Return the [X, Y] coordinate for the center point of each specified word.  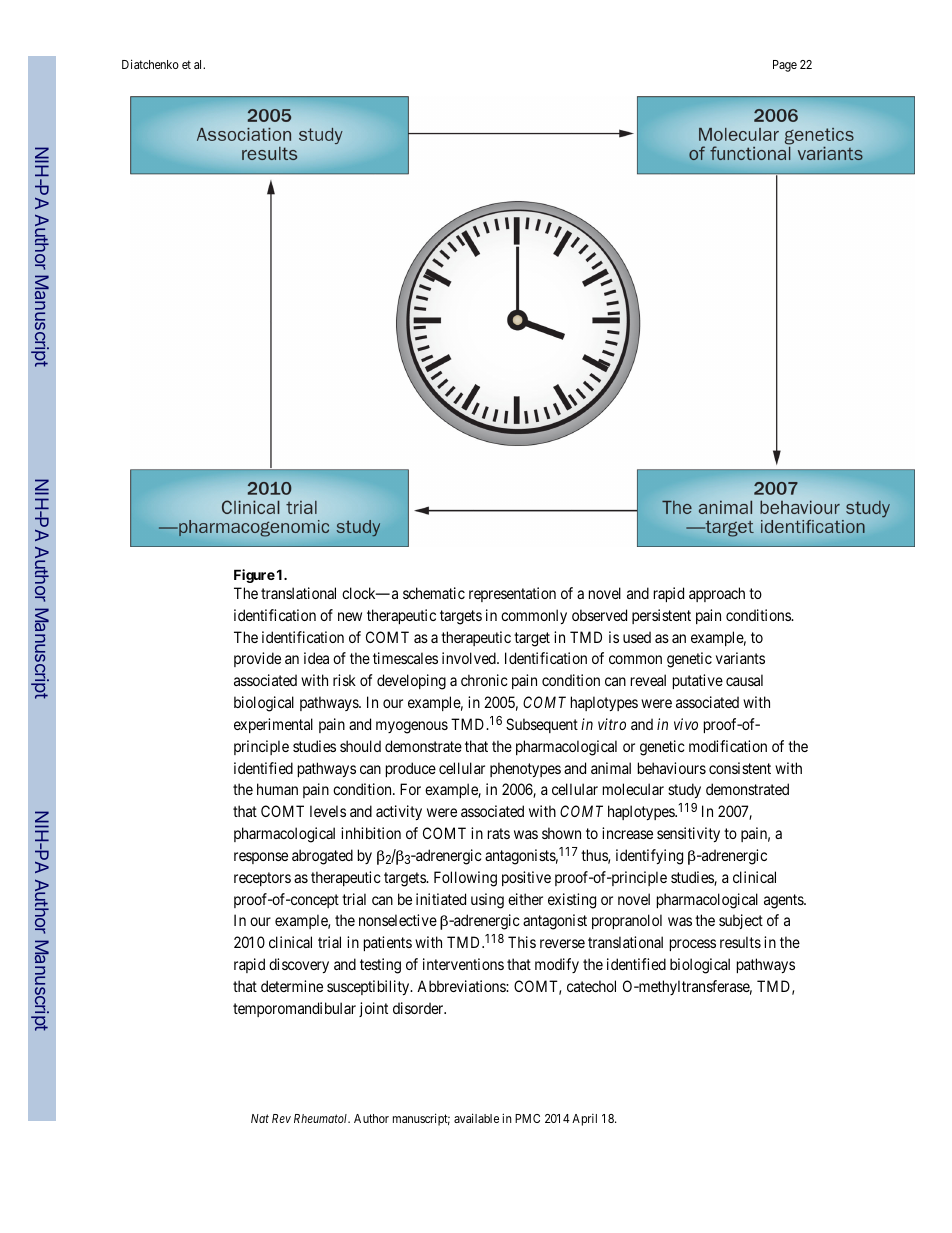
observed [599, 615]
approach [717, 594]
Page [785, 66]
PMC [527, 1118]
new [350, 616]
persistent [661, 616]
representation [512, 594]
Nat [260, 1118]
